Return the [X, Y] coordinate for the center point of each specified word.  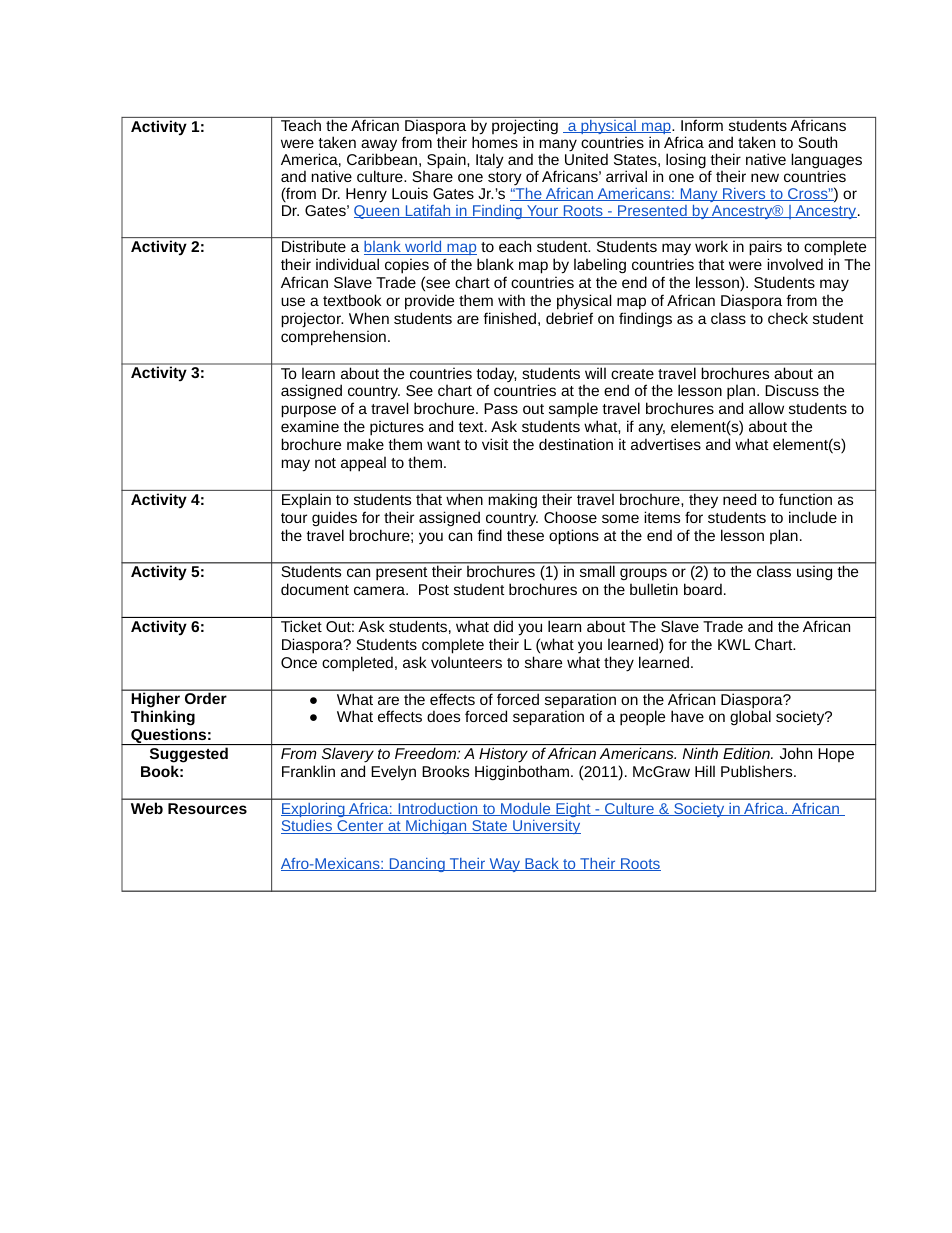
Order [205, 698]
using [814, 573]
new [765, 177]
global [750, 717]
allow [766, 408]
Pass [501, 408]
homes [495, 141]
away [379, 146]
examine [310, 426]
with [511, 300]
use [293, 301]
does [443, 716]
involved [795, 264]
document [315, 589]
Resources [207, 808]
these [525, 535]
